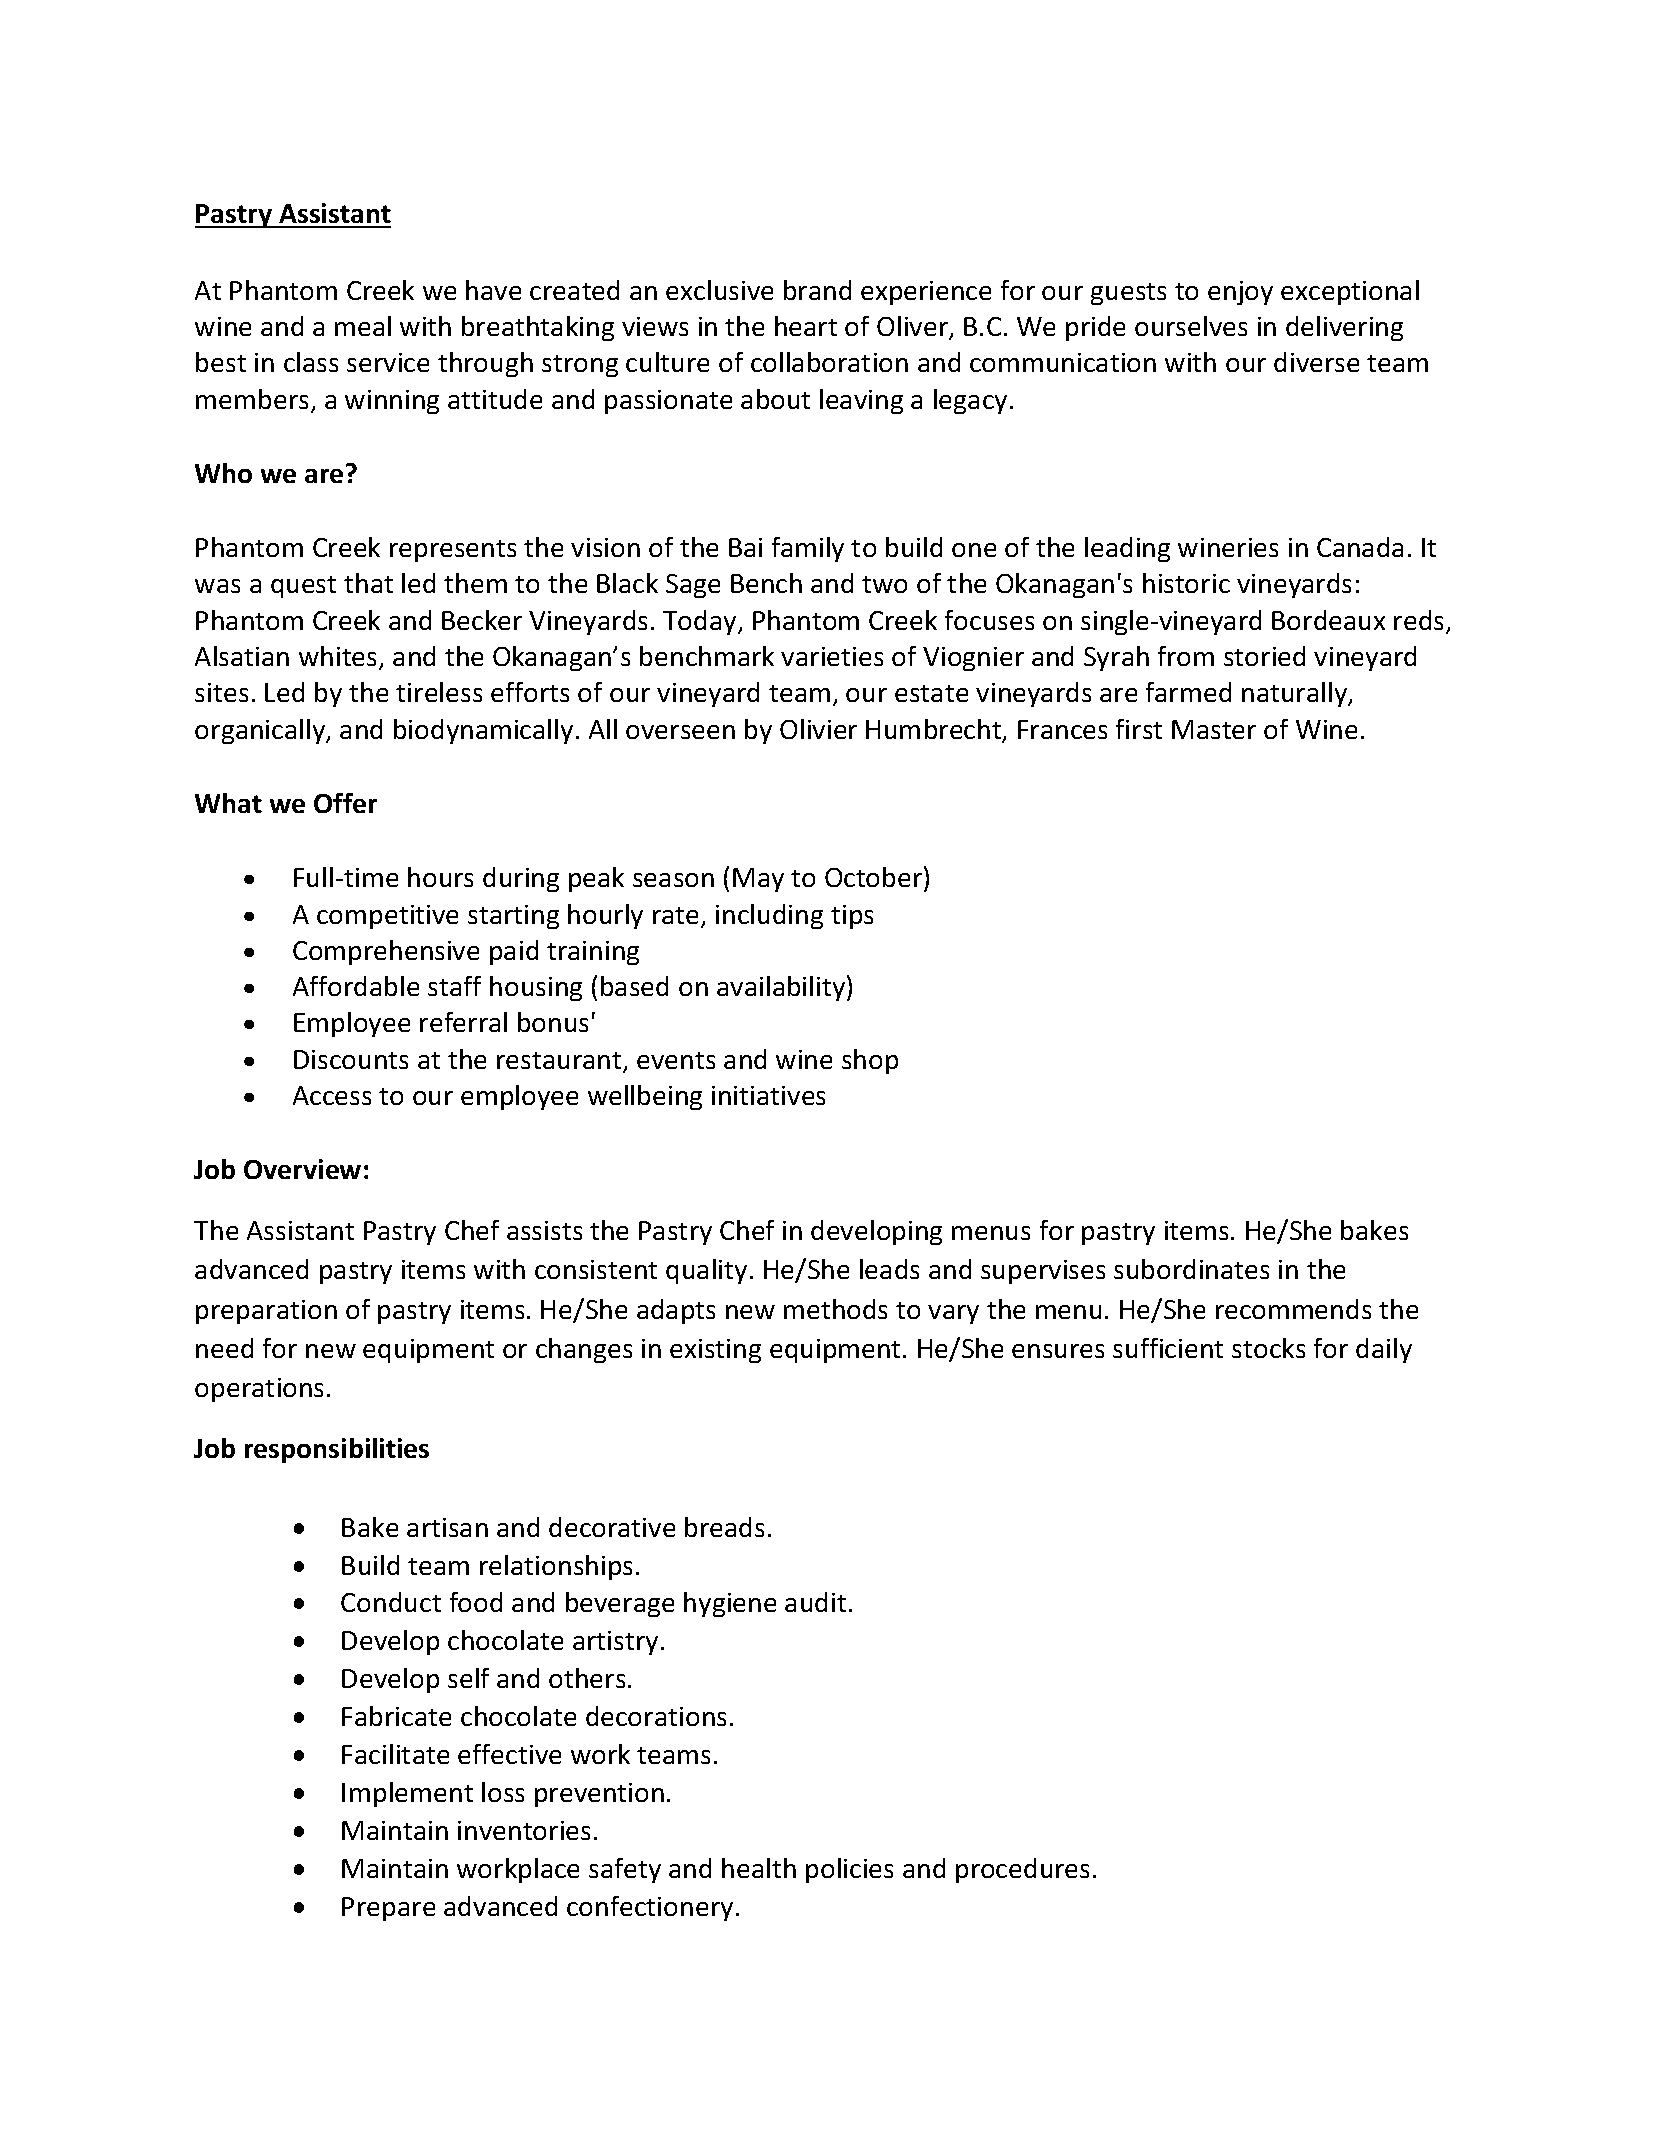 The image size is (1656, 2143). Describe the element at coordinates (818, 729) in the screenshot. I see `Olivier` at that location.
